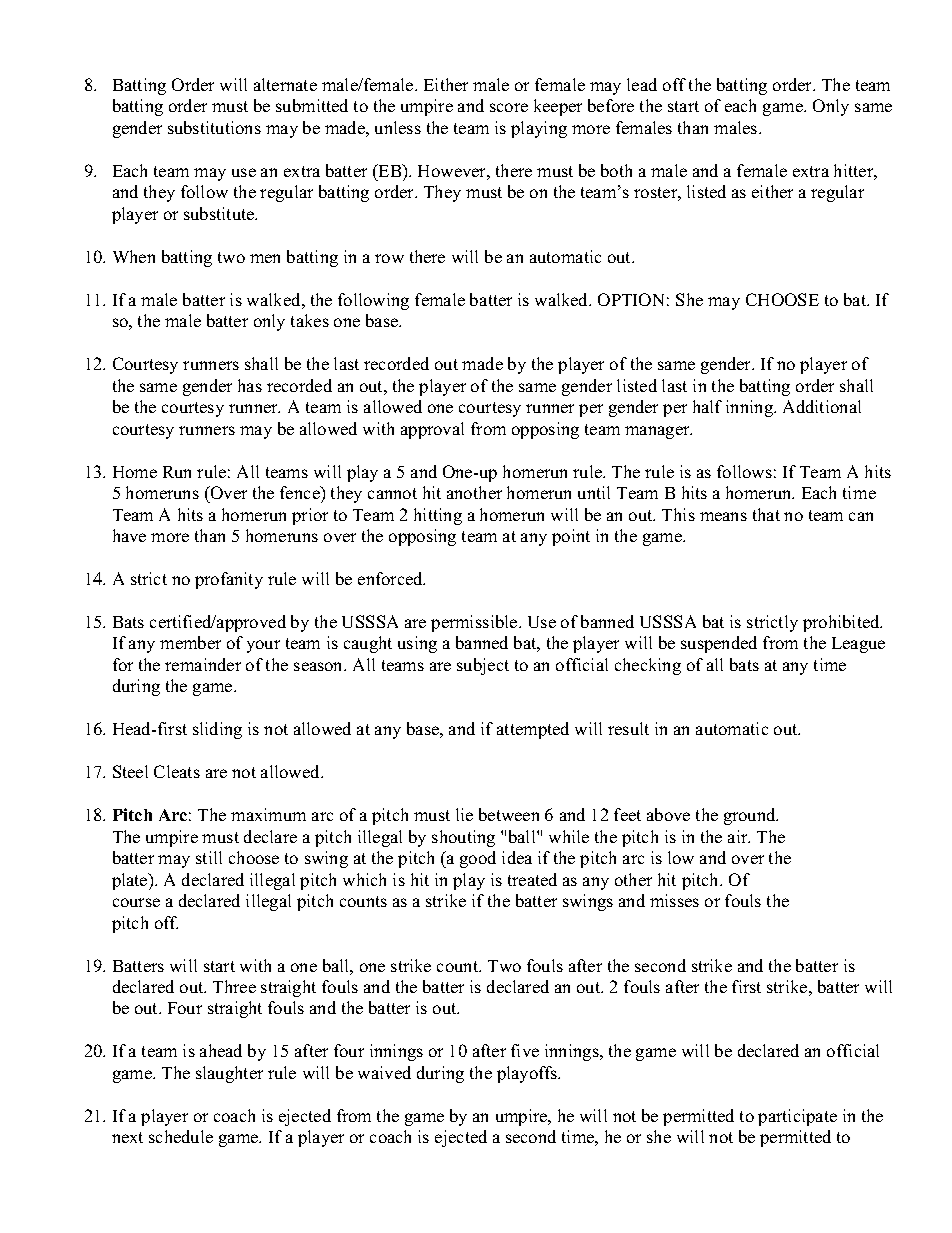  Describe the element at coordinates (751, 816) in the screenshot. I see `ground` at that location.
